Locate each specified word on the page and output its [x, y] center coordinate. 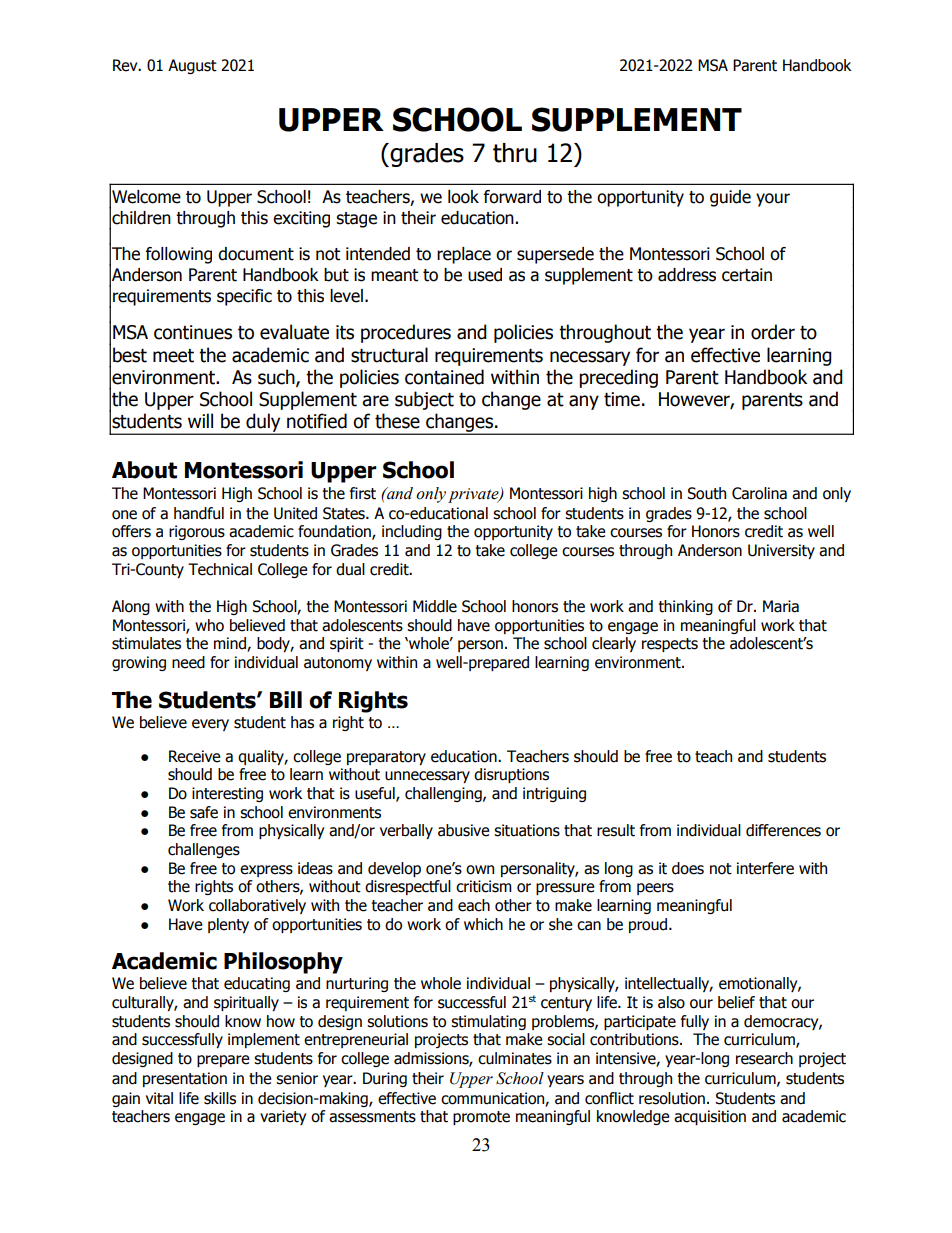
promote [481, 1118]
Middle [435, 606]
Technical [220, 569]
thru [515, 153]
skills [220, 1098]
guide [730, 198]
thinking [686, 607]
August [192, 66]
